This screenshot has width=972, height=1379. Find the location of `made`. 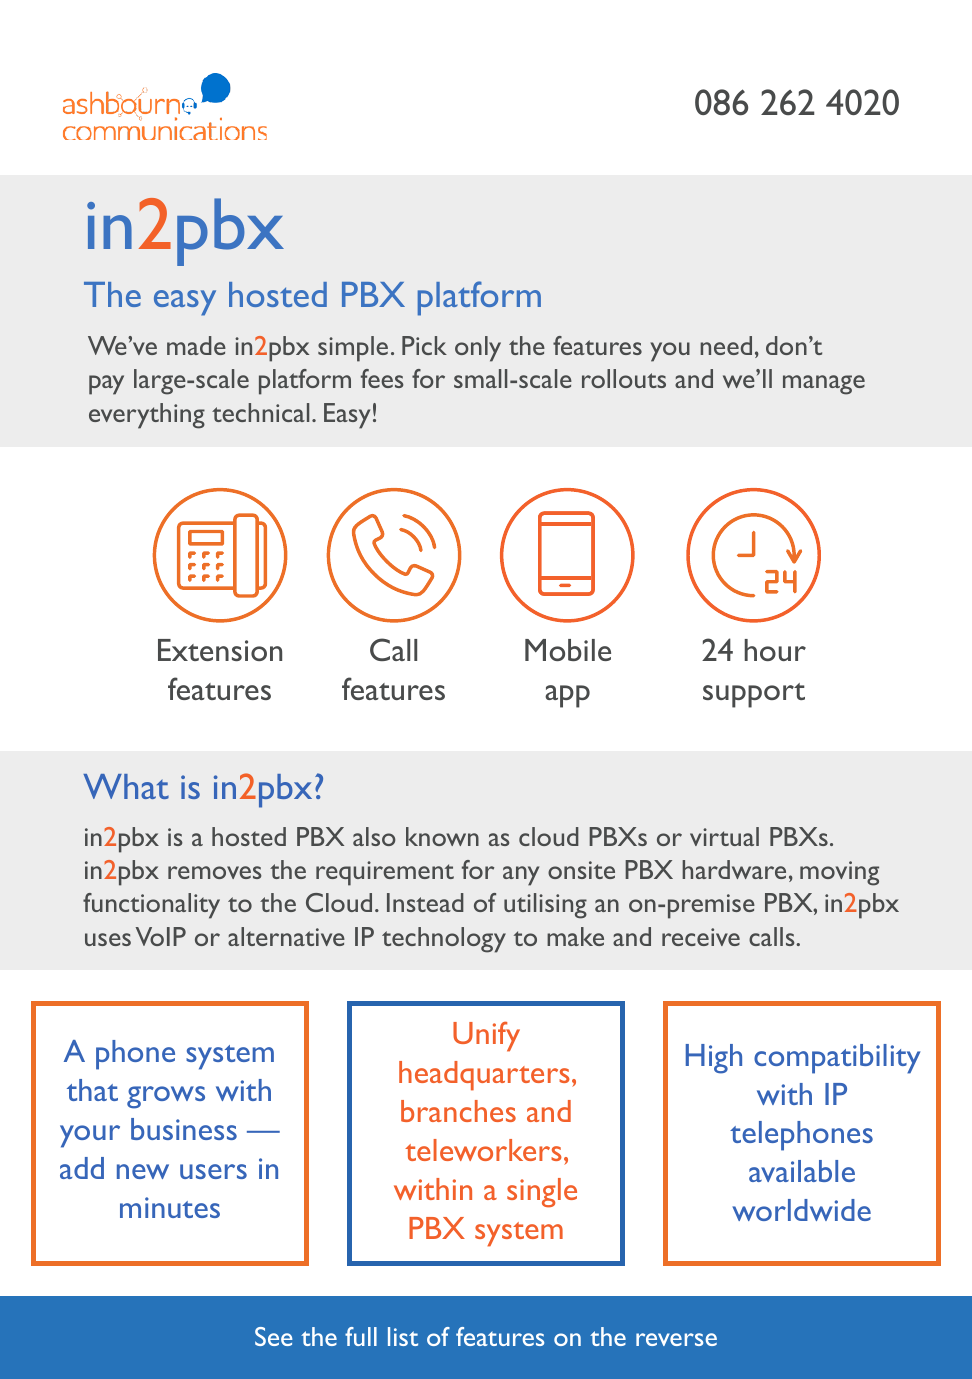

made is located at coordinates (196, 345).
